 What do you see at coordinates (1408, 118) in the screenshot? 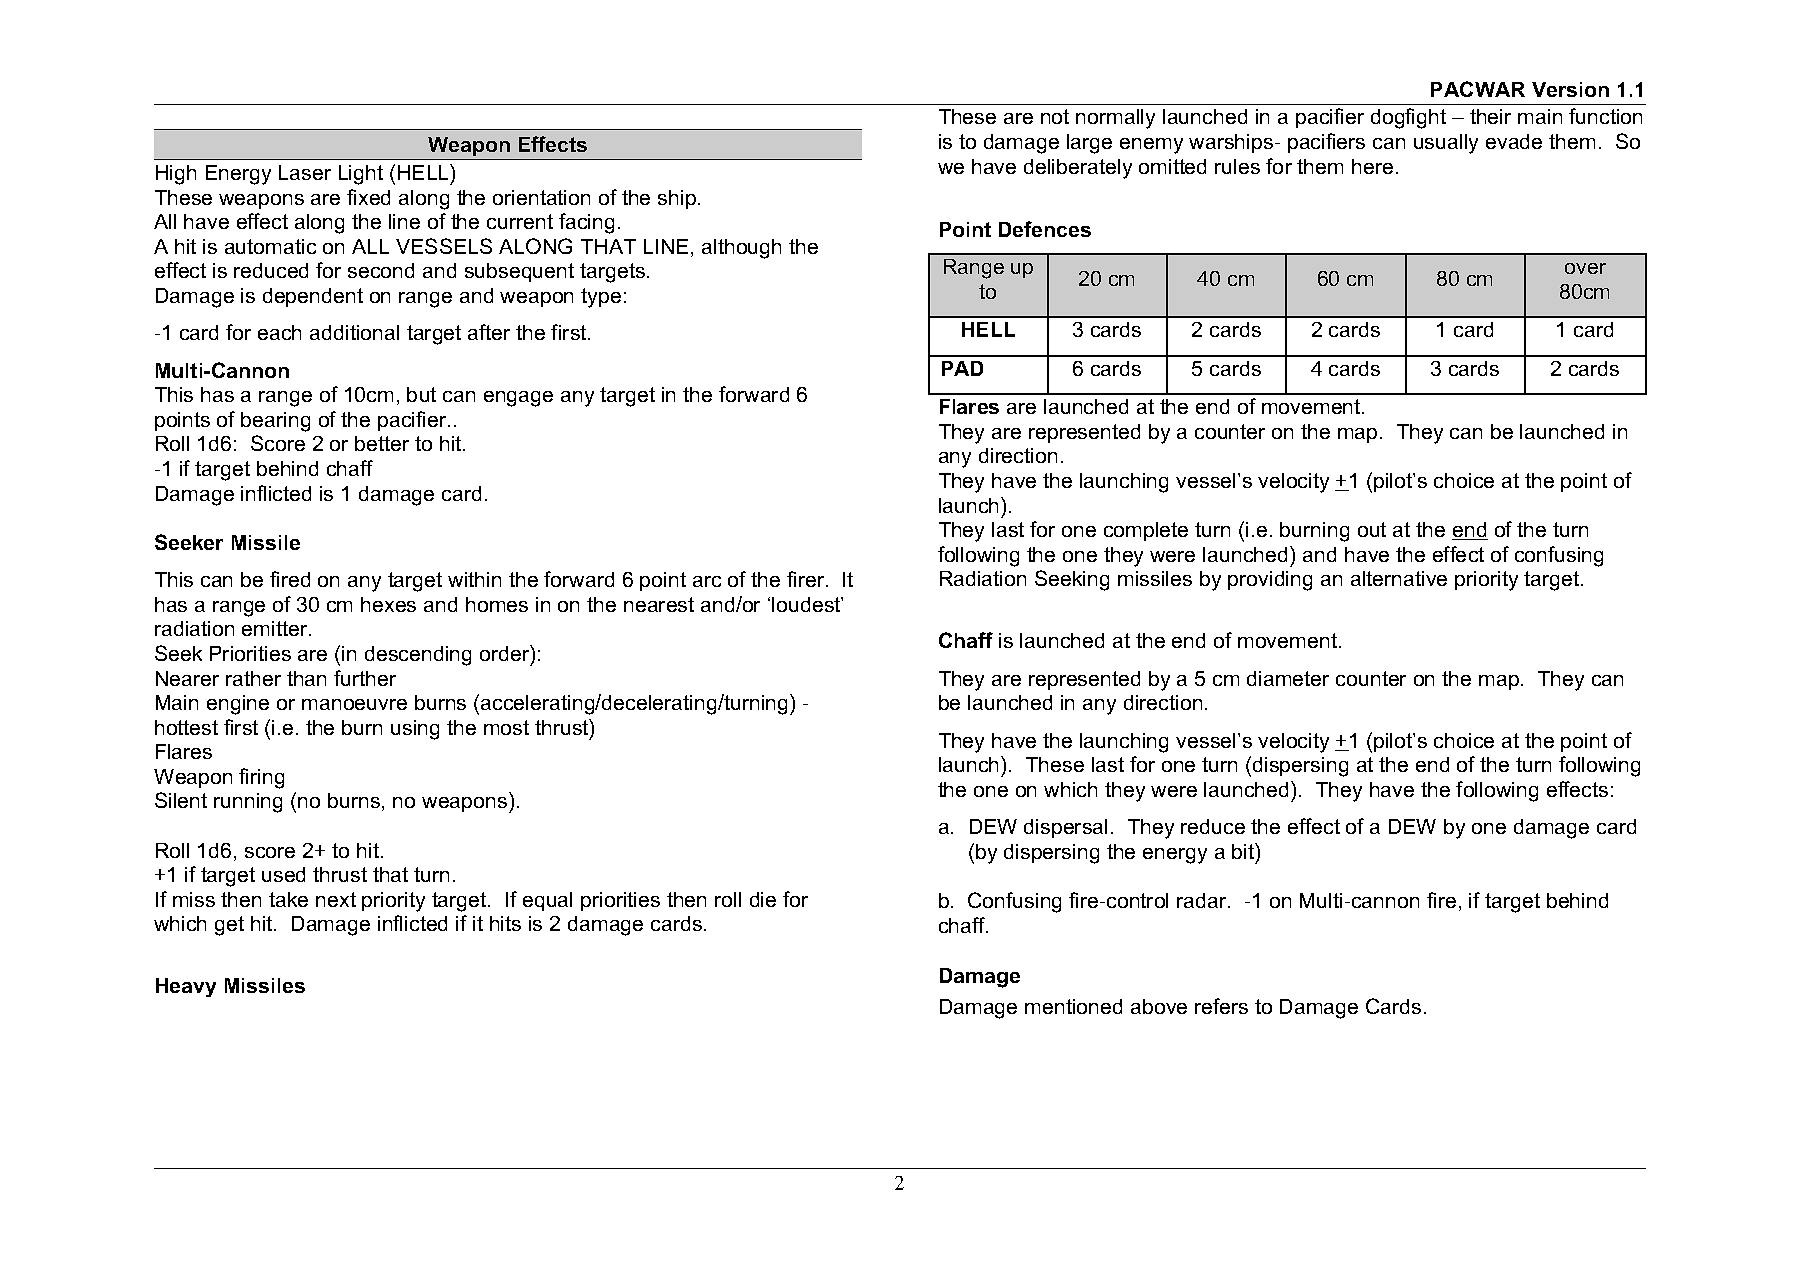
I see `dogfight` at bounding box center [1408, 118].
